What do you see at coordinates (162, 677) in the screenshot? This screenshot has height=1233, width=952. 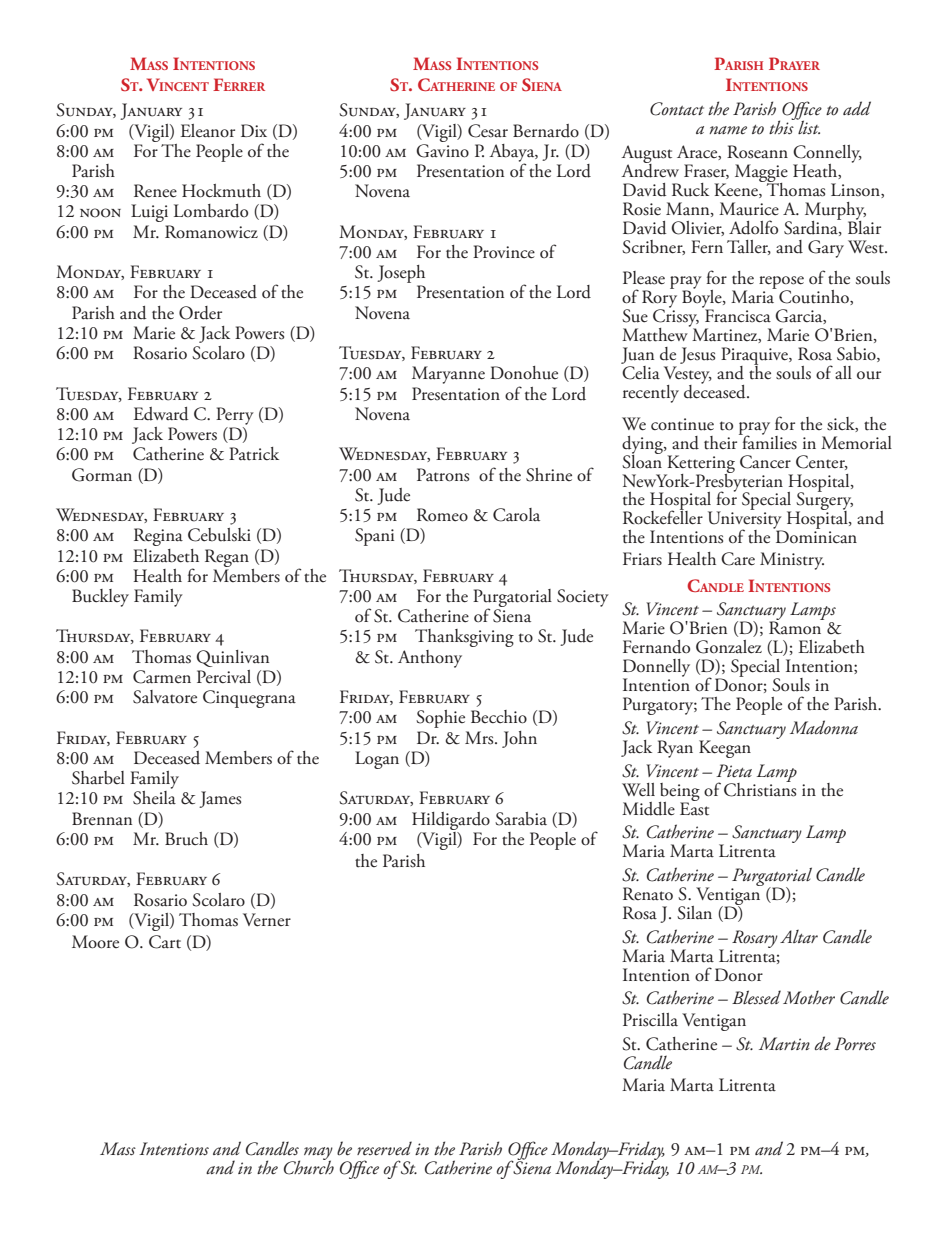 I see `Carmen` at bounding box center [162, 677].
